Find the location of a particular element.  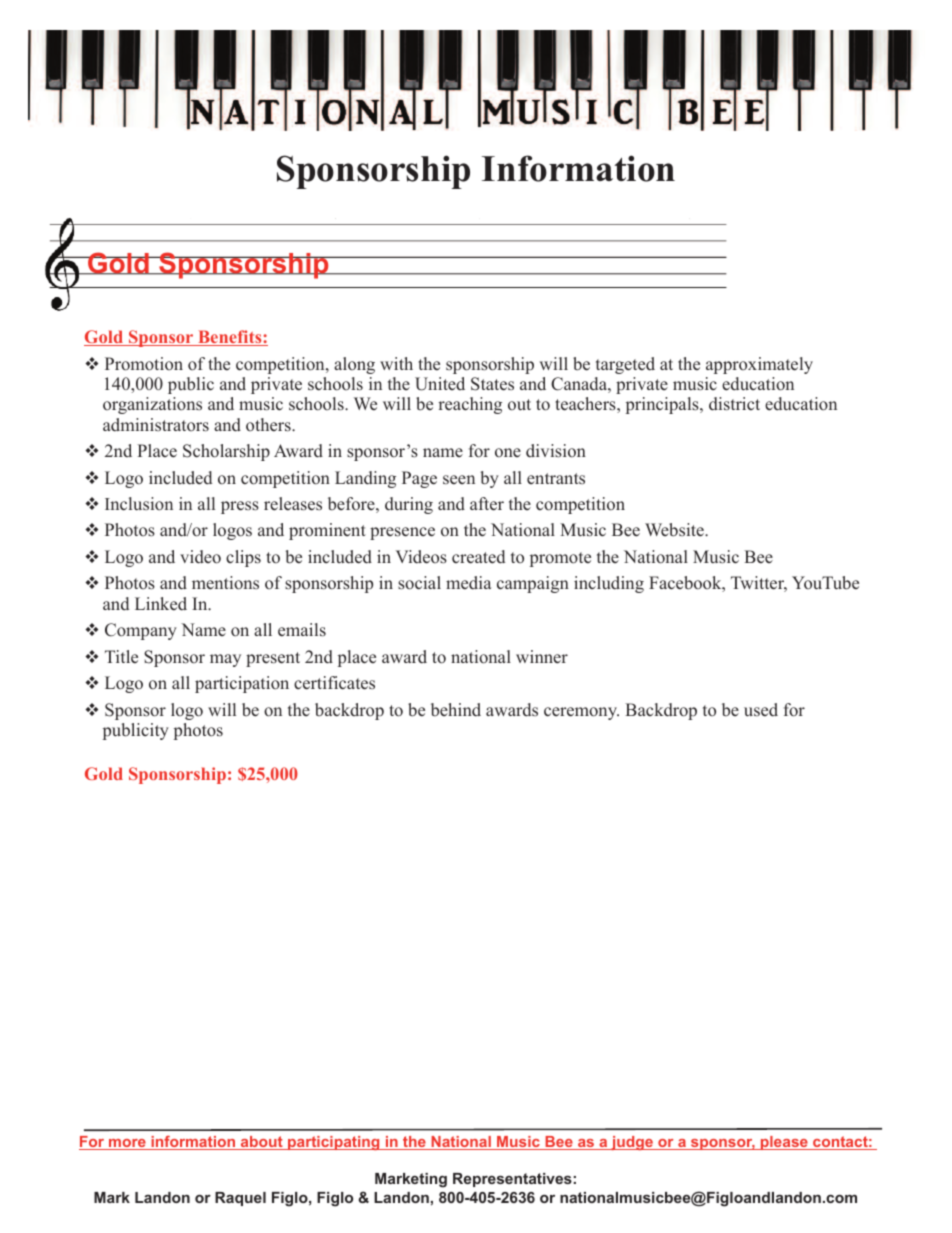

used is located at coordinates (761, 710).
